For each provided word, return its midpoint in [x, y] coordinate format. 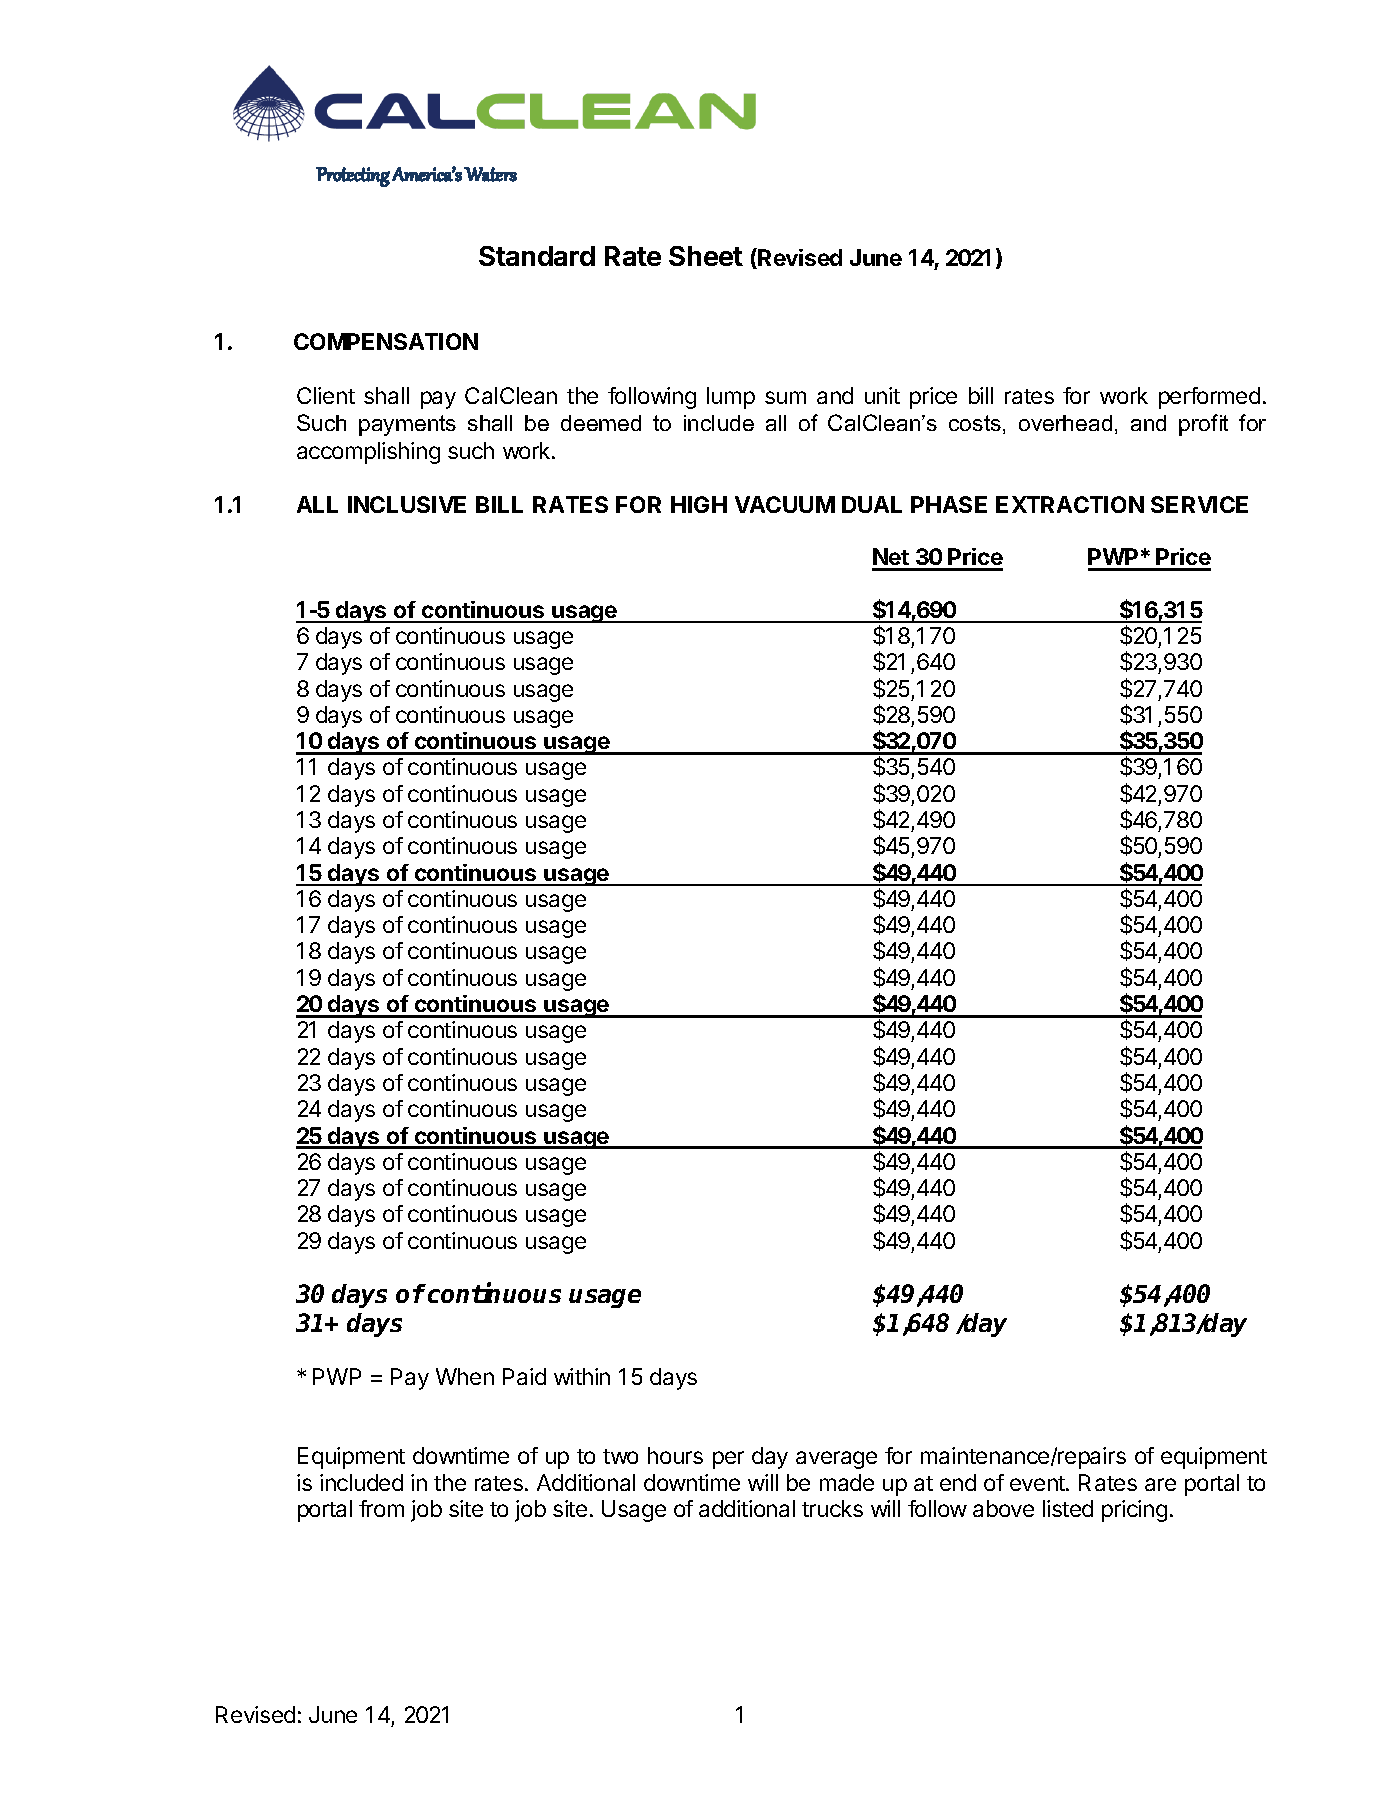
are [1160, 1484]
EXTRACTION [1070, 504]
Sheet [706, 256]
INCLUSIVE [407, 504]
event [1038, 1483]
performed [1209, 398]
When [465, 1376]
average [836, 1460]
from [381, 1508]
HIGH [699, 504]
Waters [490, 174]
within [582, 1376]
